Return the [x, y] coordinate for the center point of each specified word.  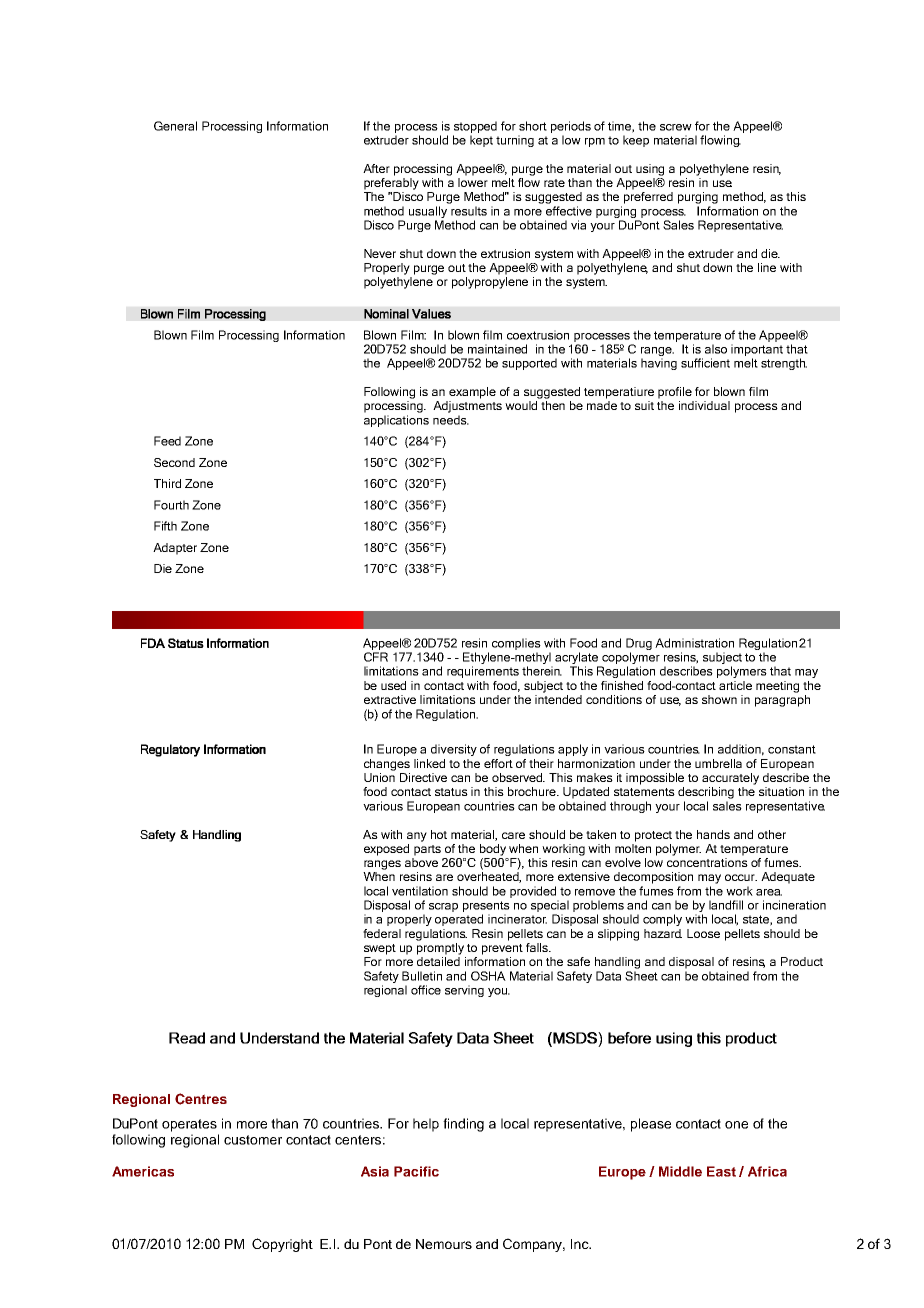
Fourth [171, 505]
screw [676, 127]
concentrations [707, 862]
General [175, 126]
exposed [386, 850]
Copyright [282, 1245]
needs [451, 420]
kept [481, 141]
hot [439, 834]
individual [704, 405]
